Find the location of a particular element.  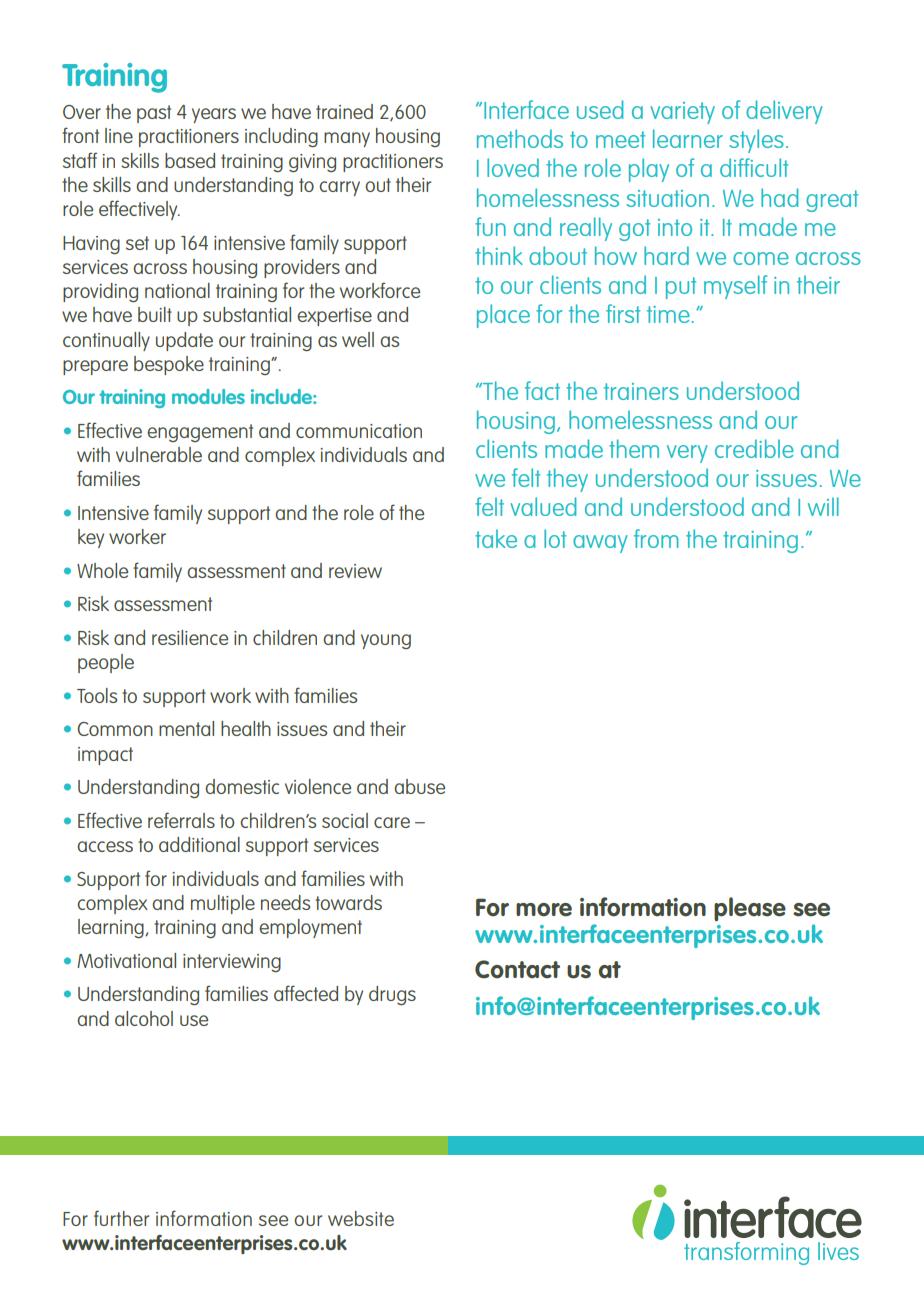

website is located at coordinates (361, 1218).
